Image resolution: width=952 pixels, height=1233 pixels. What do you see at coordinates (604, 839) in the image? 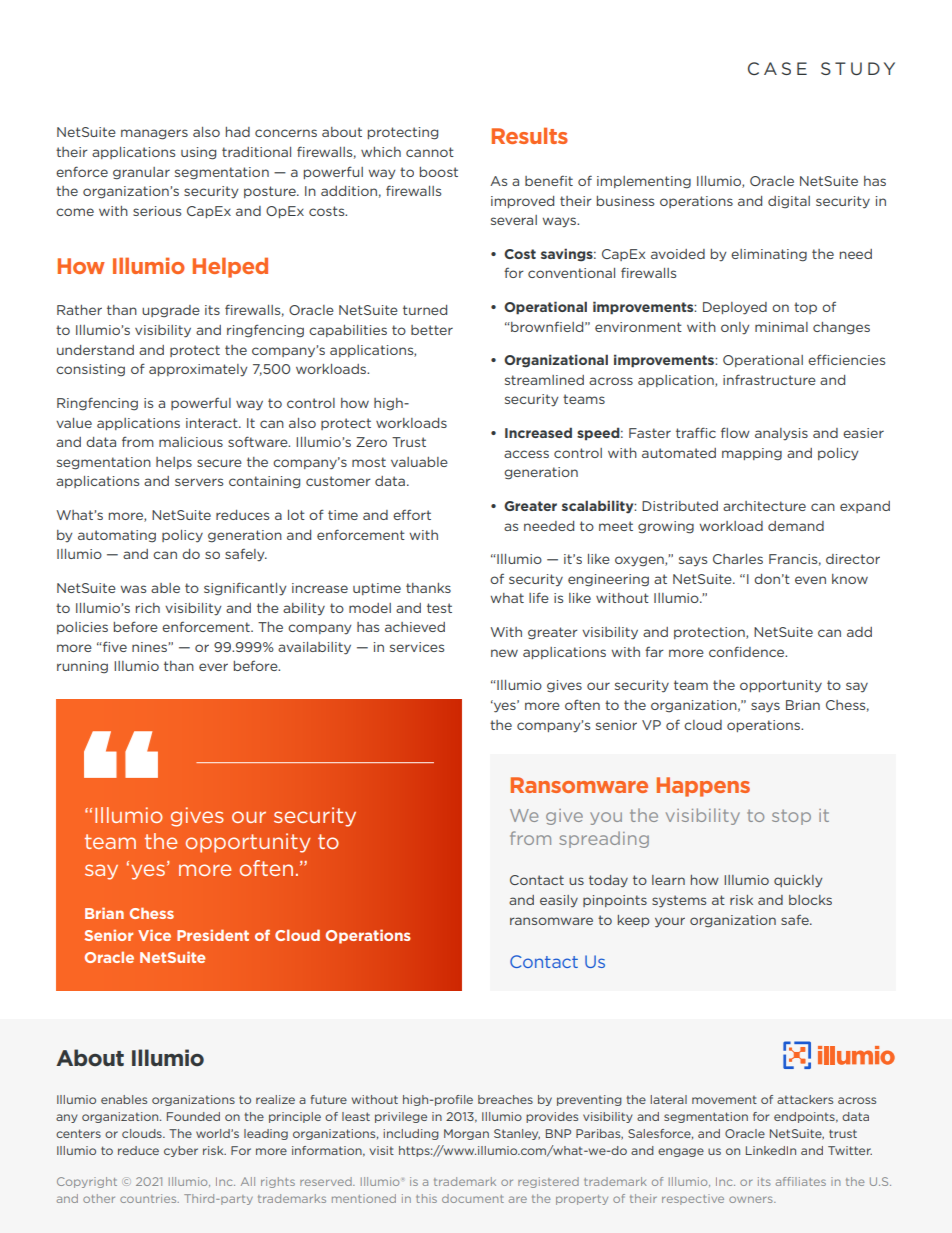
I see `spreading` at bounding box center [604, 839].
